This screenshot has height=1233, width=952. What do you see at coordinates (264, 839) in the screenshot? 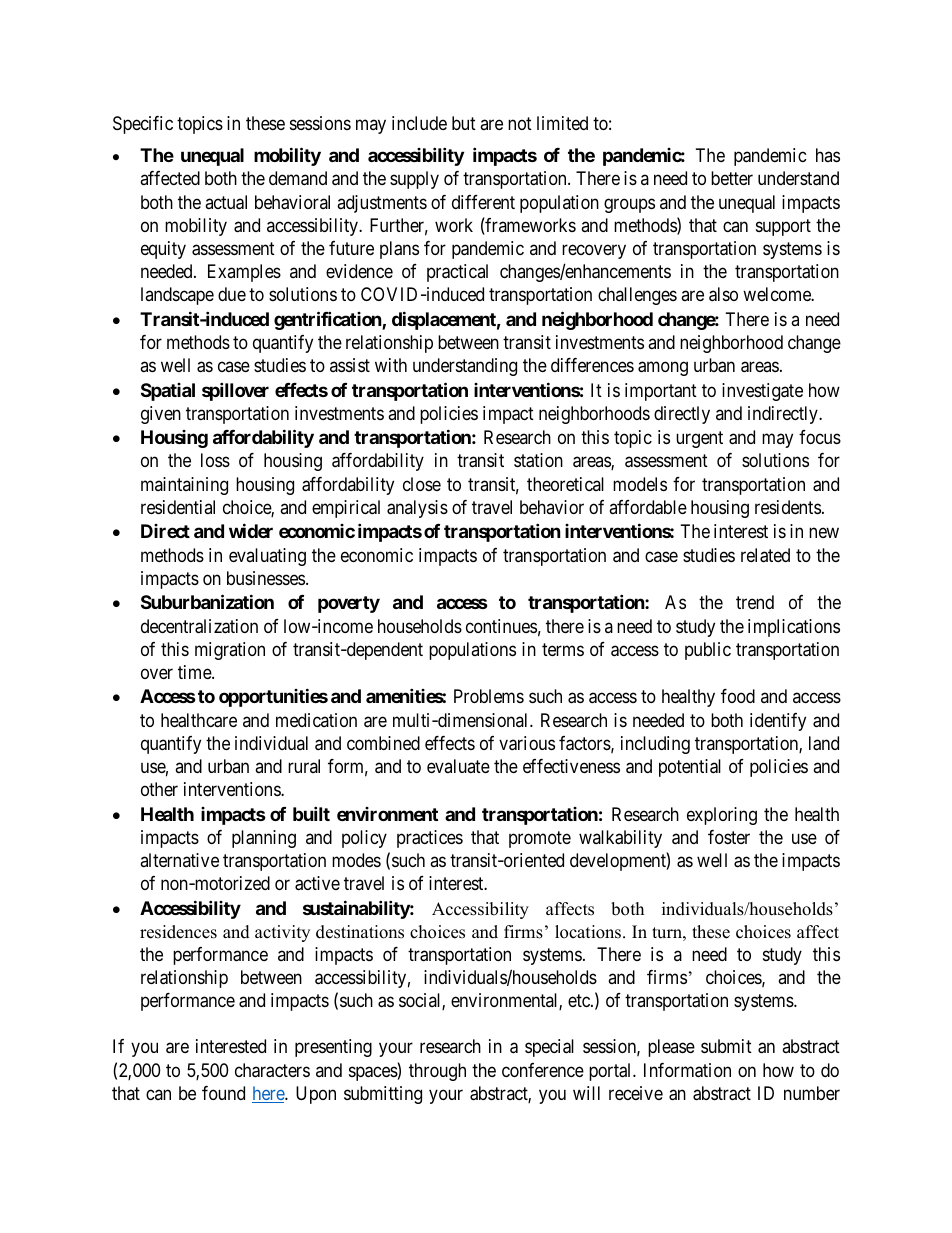
I see `planning` at bounding box center [264, 839].
